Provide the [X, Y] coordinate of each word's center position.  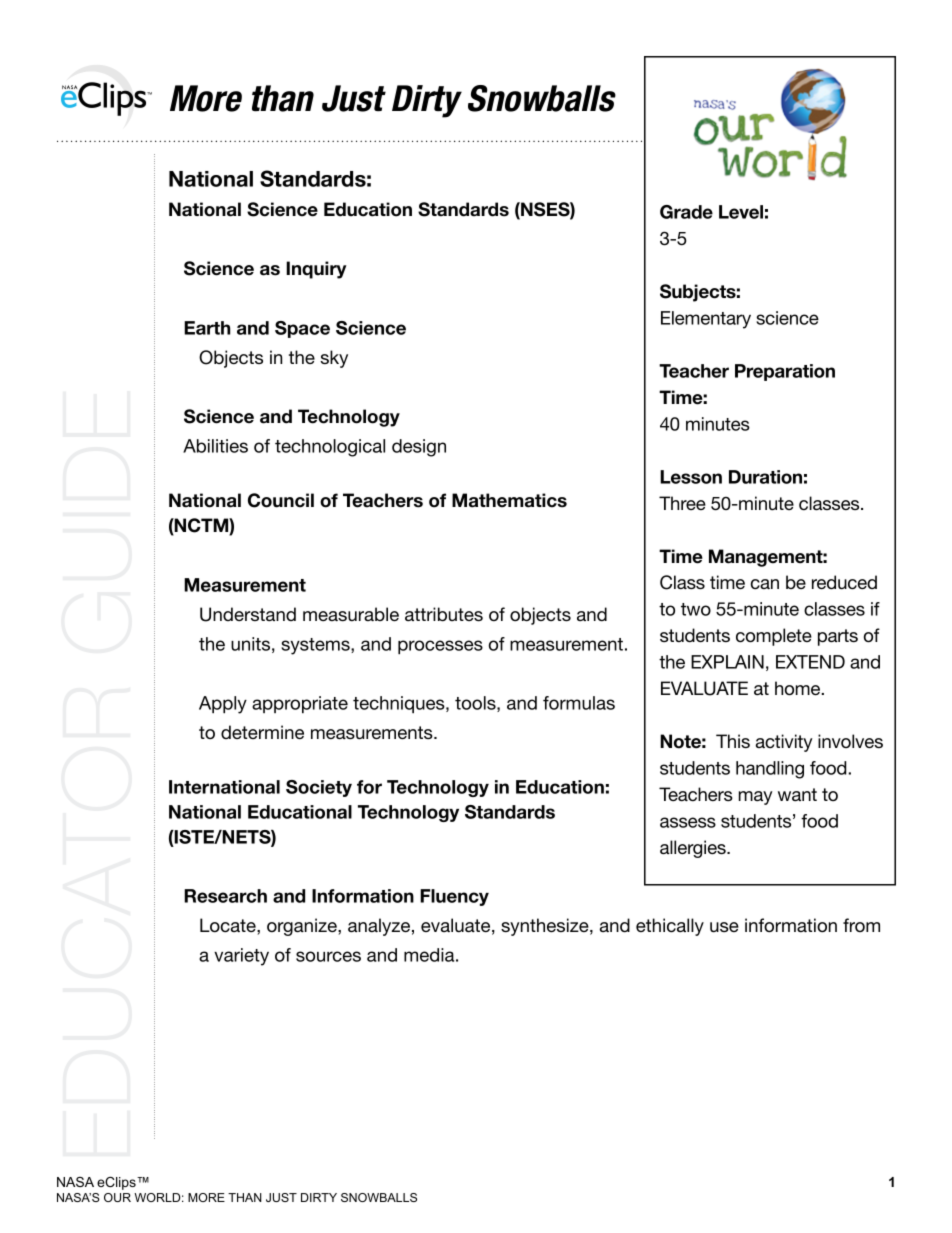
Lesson [691, 477]
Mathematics [509, 500]
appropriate [300, 705]
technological [330, 448]
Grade [686, 212]
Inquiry [316, 270]
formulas [579, 703]
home [799, 688]
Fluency [454, 897]
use [724, 927]
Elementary [706, 320]
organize [303, 927]
